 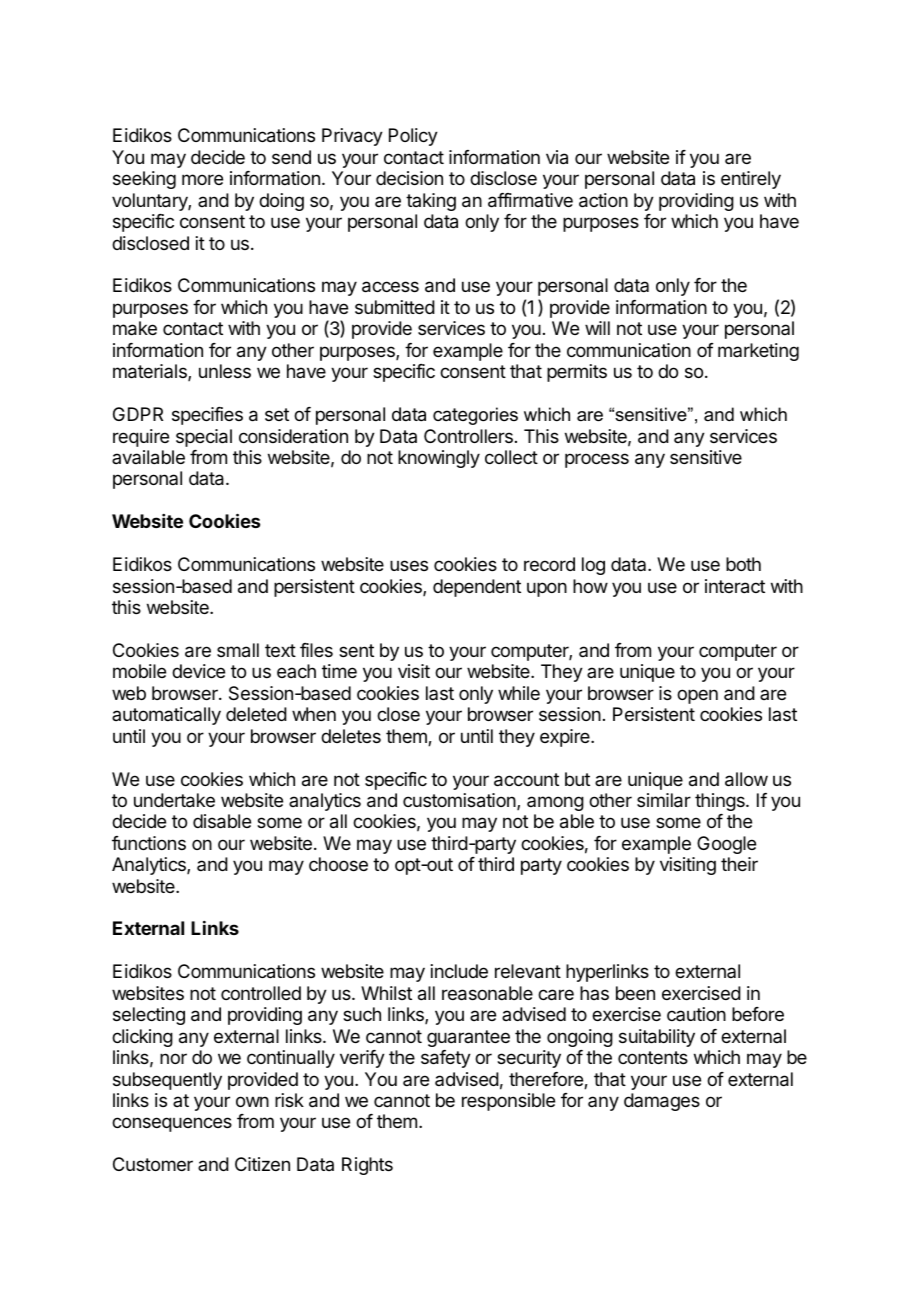 I want to click on open, so click(x=697, y=696).
